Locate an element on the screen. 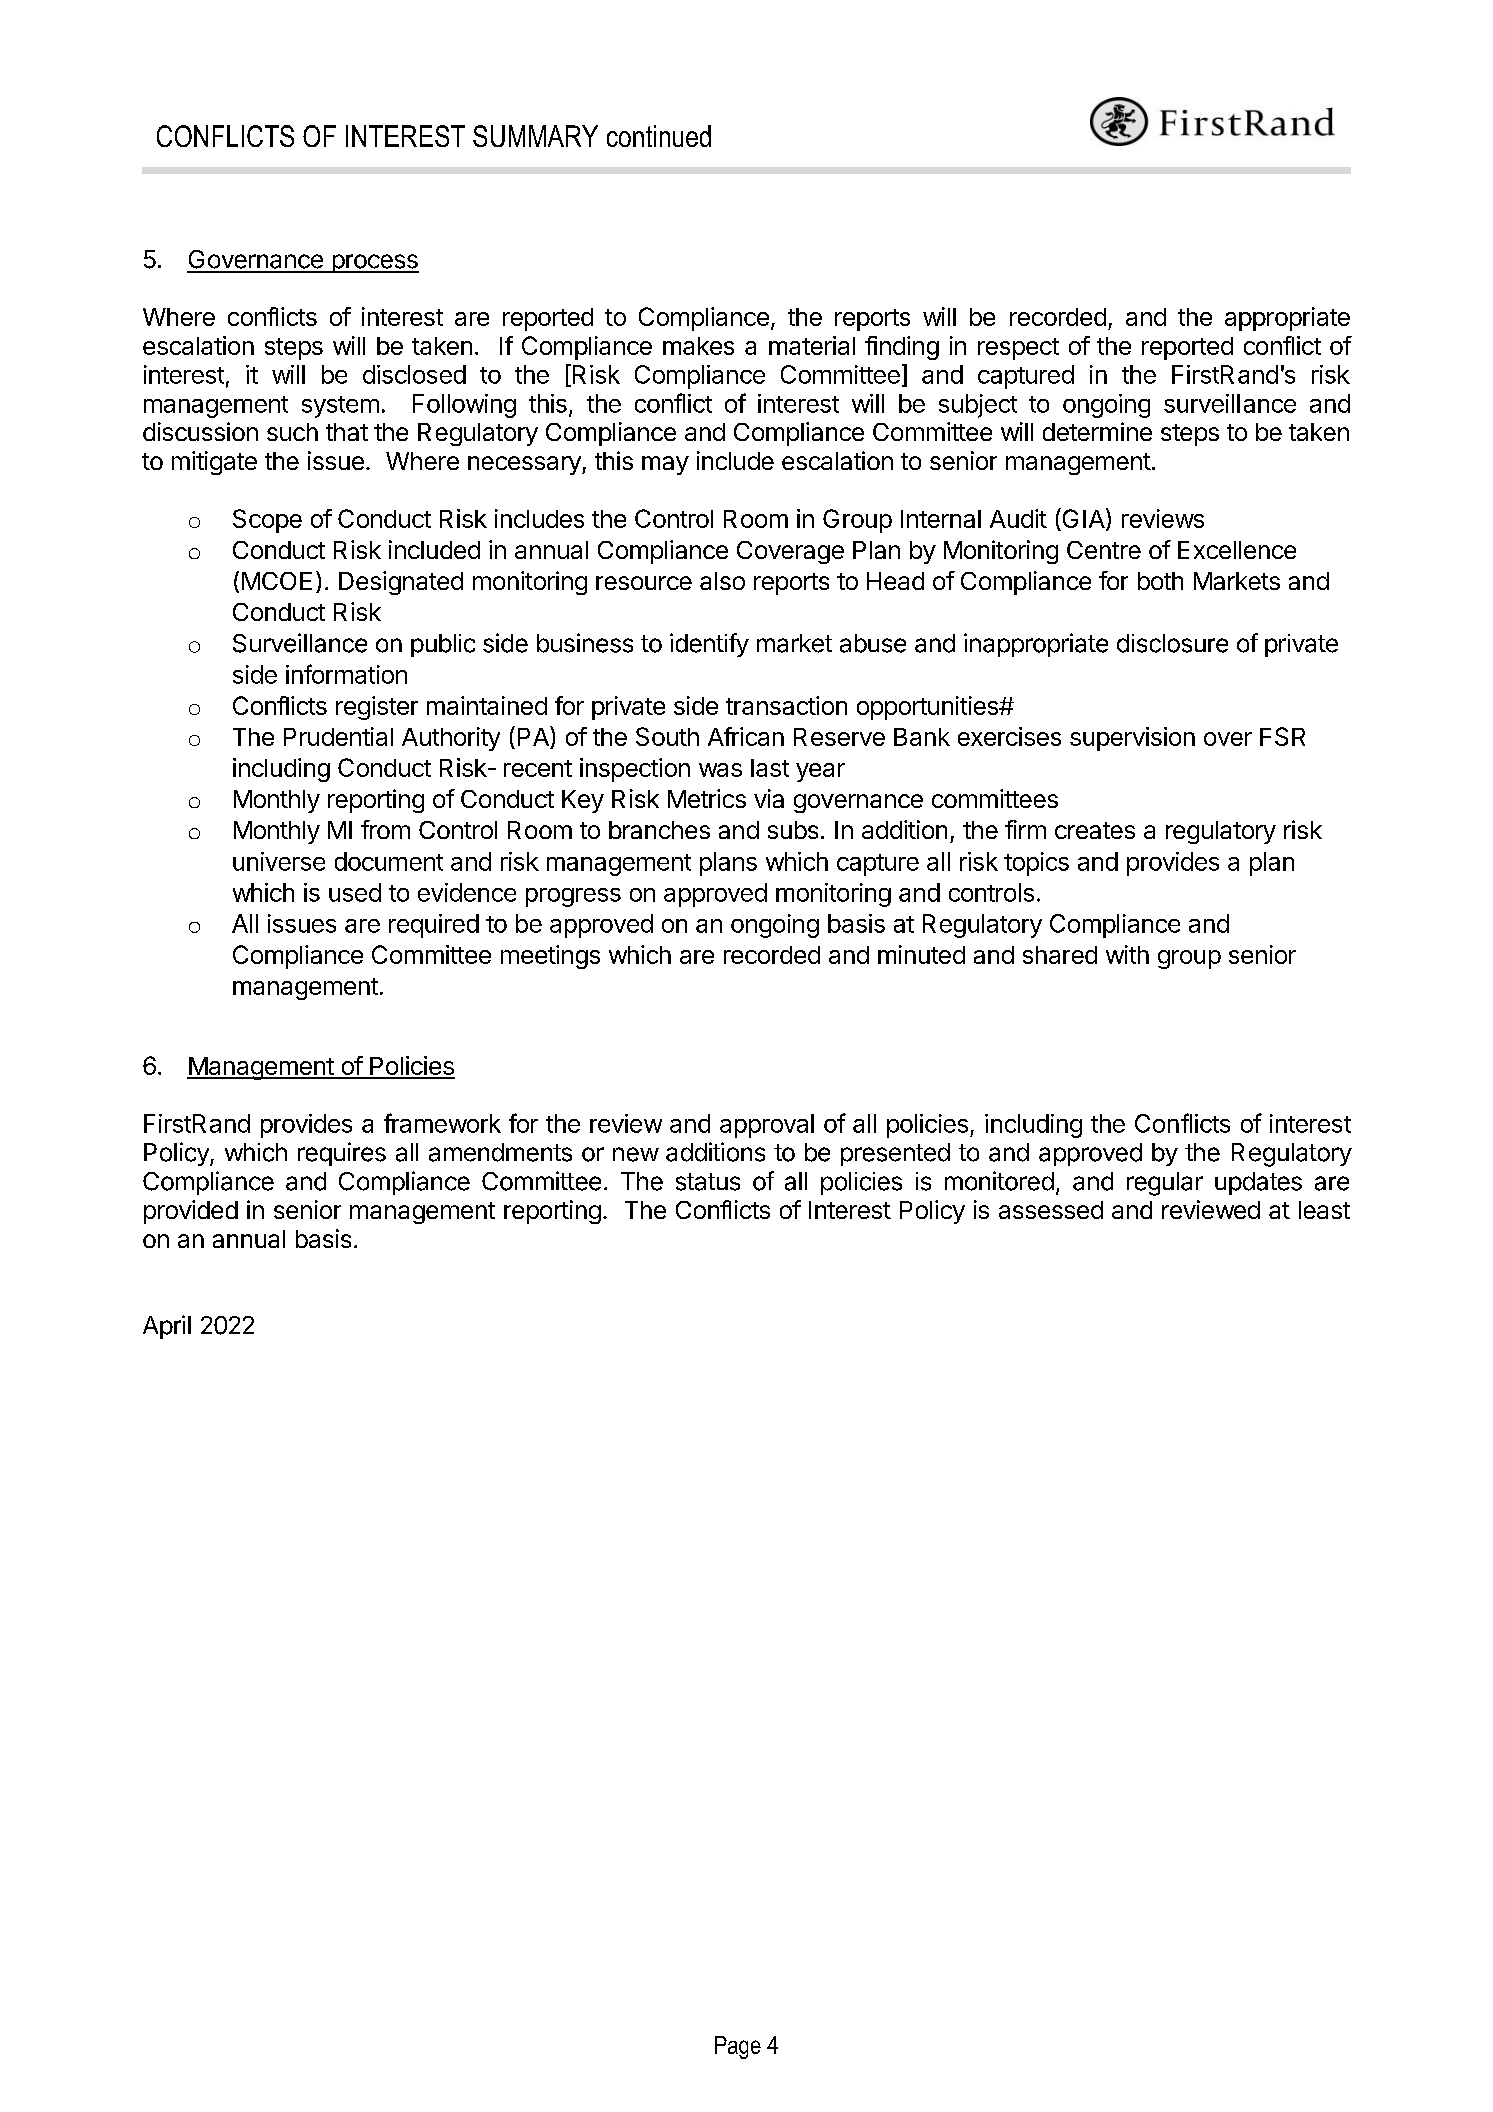 This screenshot has height=2112, width=1493. assessed is located at coordinates (1051, 1210).
